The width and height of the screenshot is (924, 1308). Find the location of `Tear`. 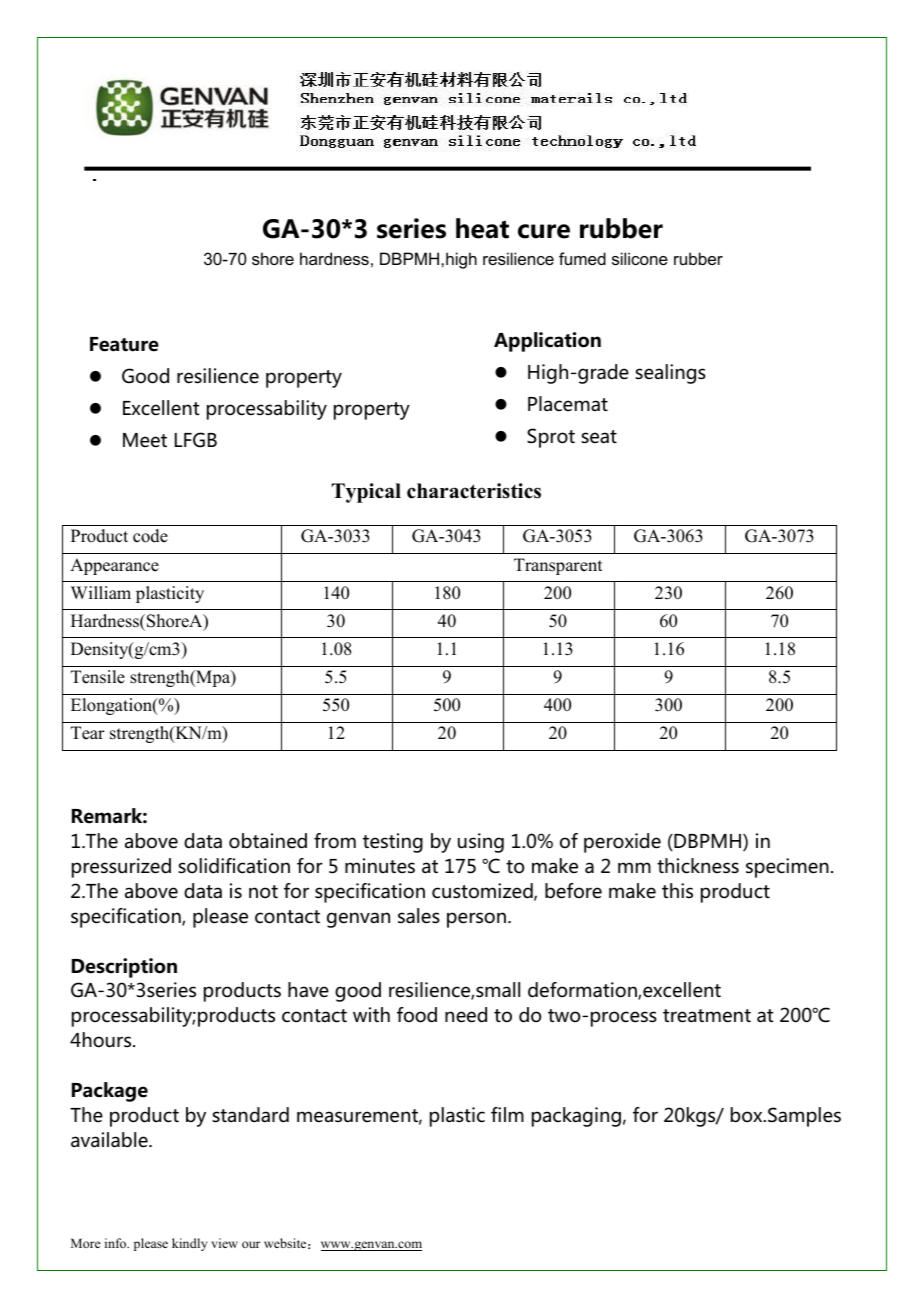

Tear is located at coordinates (88, 733).
